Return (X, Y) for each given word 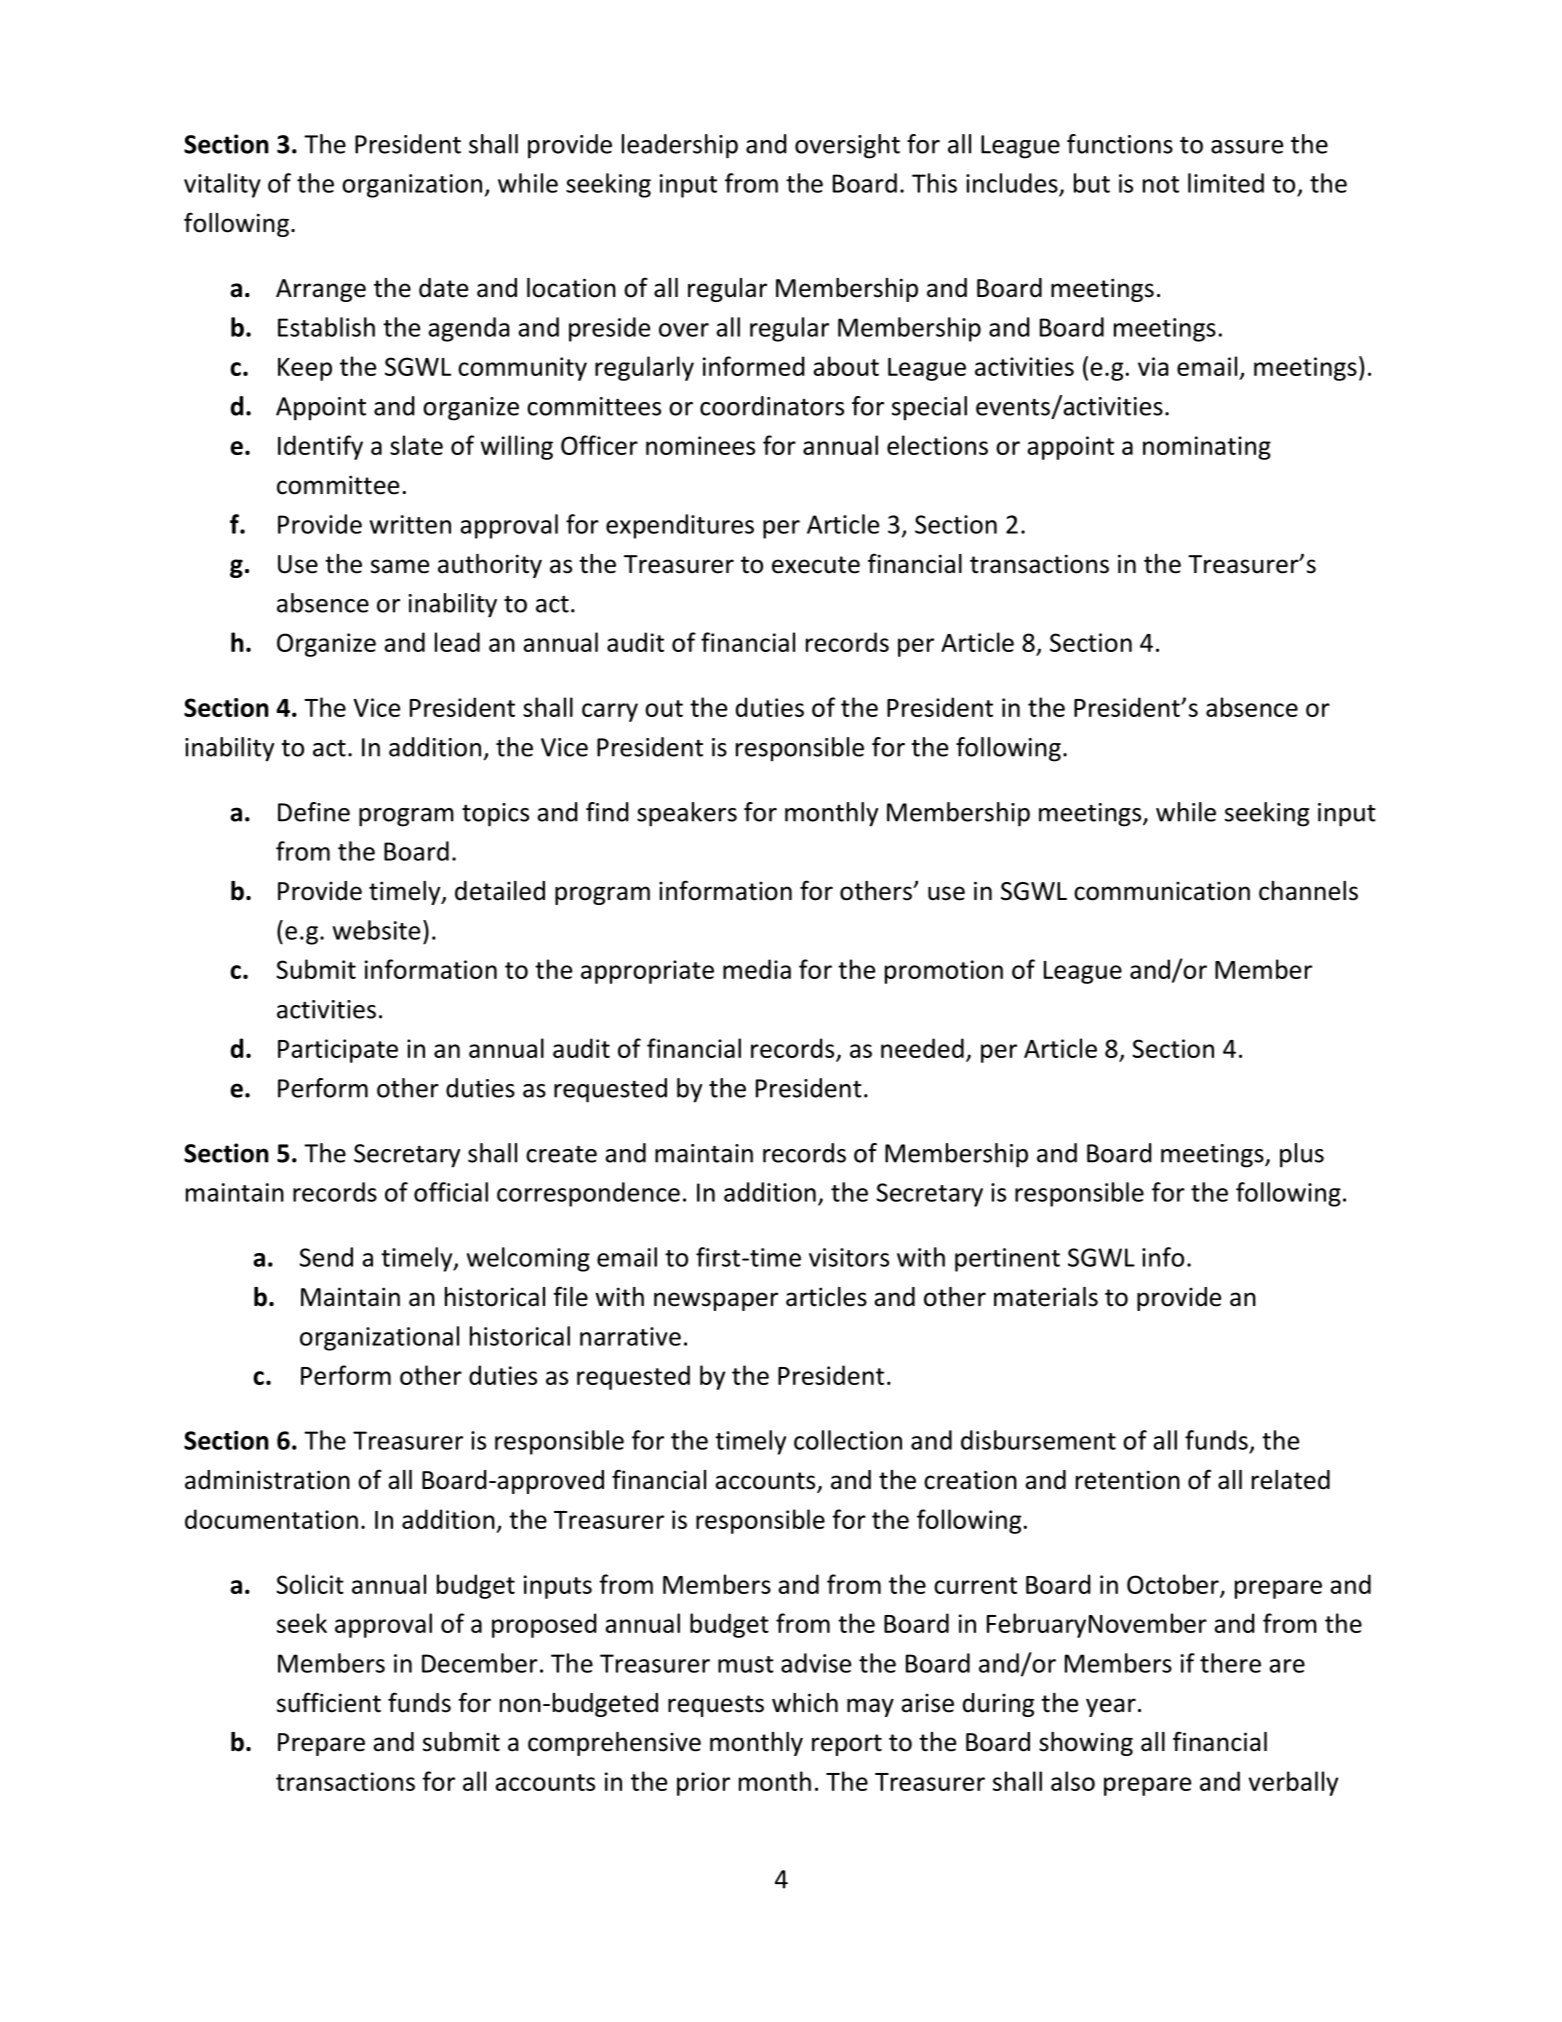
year (1111, 1707)
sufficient (329, 1702)
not (1161, 184)
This (934, 183)
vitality (222, 185)
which (805, 1703)
